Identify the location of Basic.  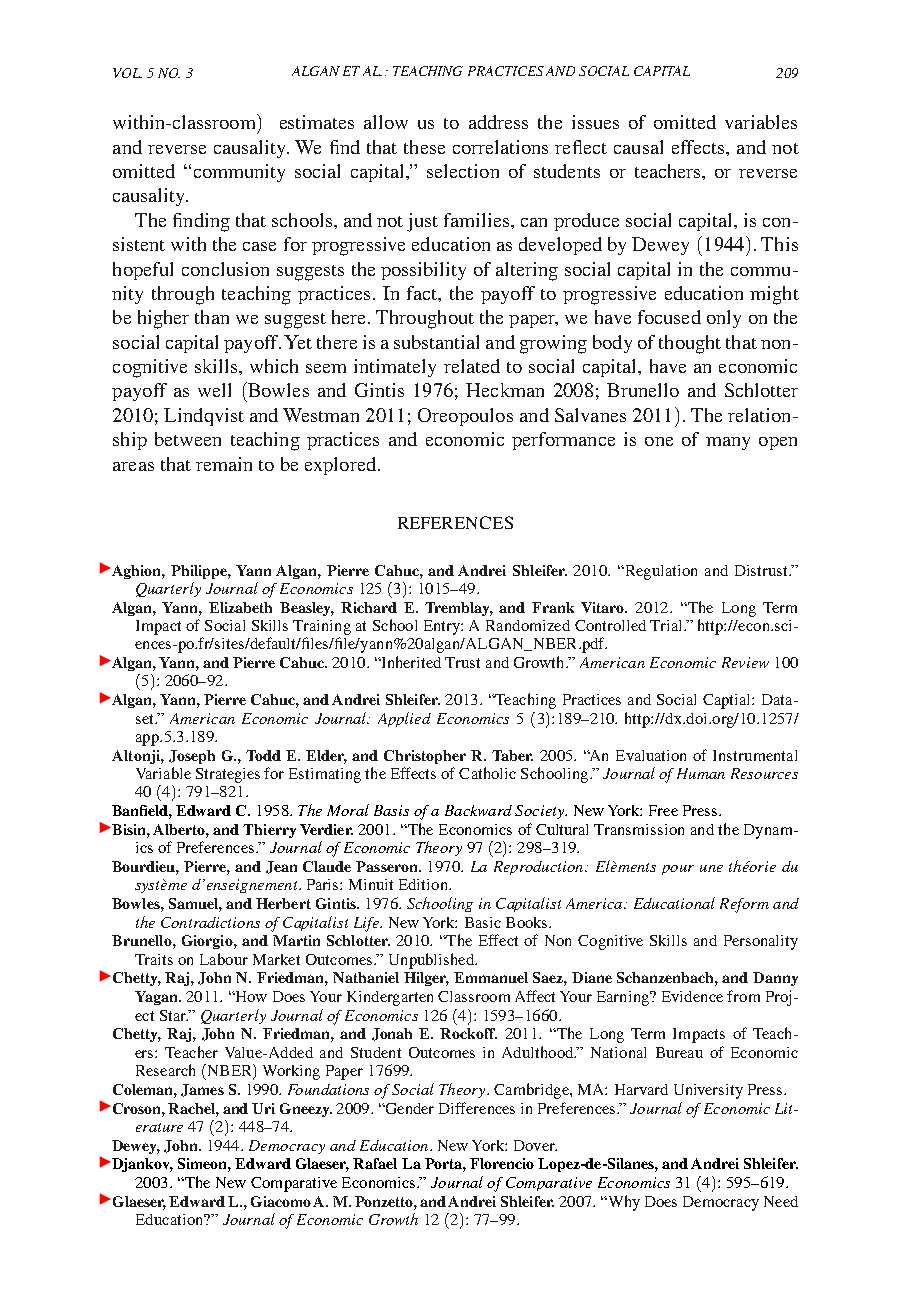
(483, 922).
